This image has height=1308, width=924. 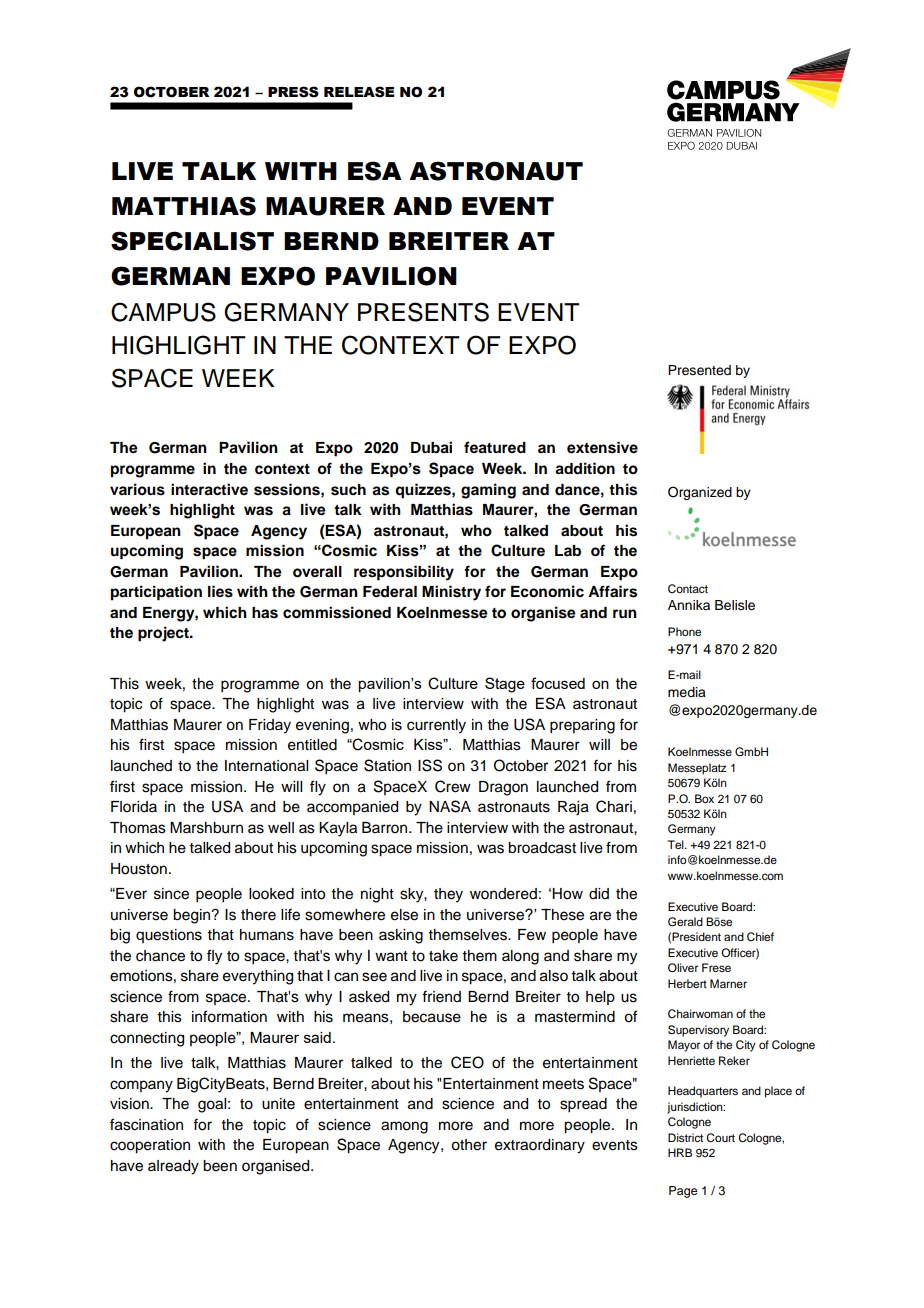 I want to click on interactive, so click(x=209, y=489).
